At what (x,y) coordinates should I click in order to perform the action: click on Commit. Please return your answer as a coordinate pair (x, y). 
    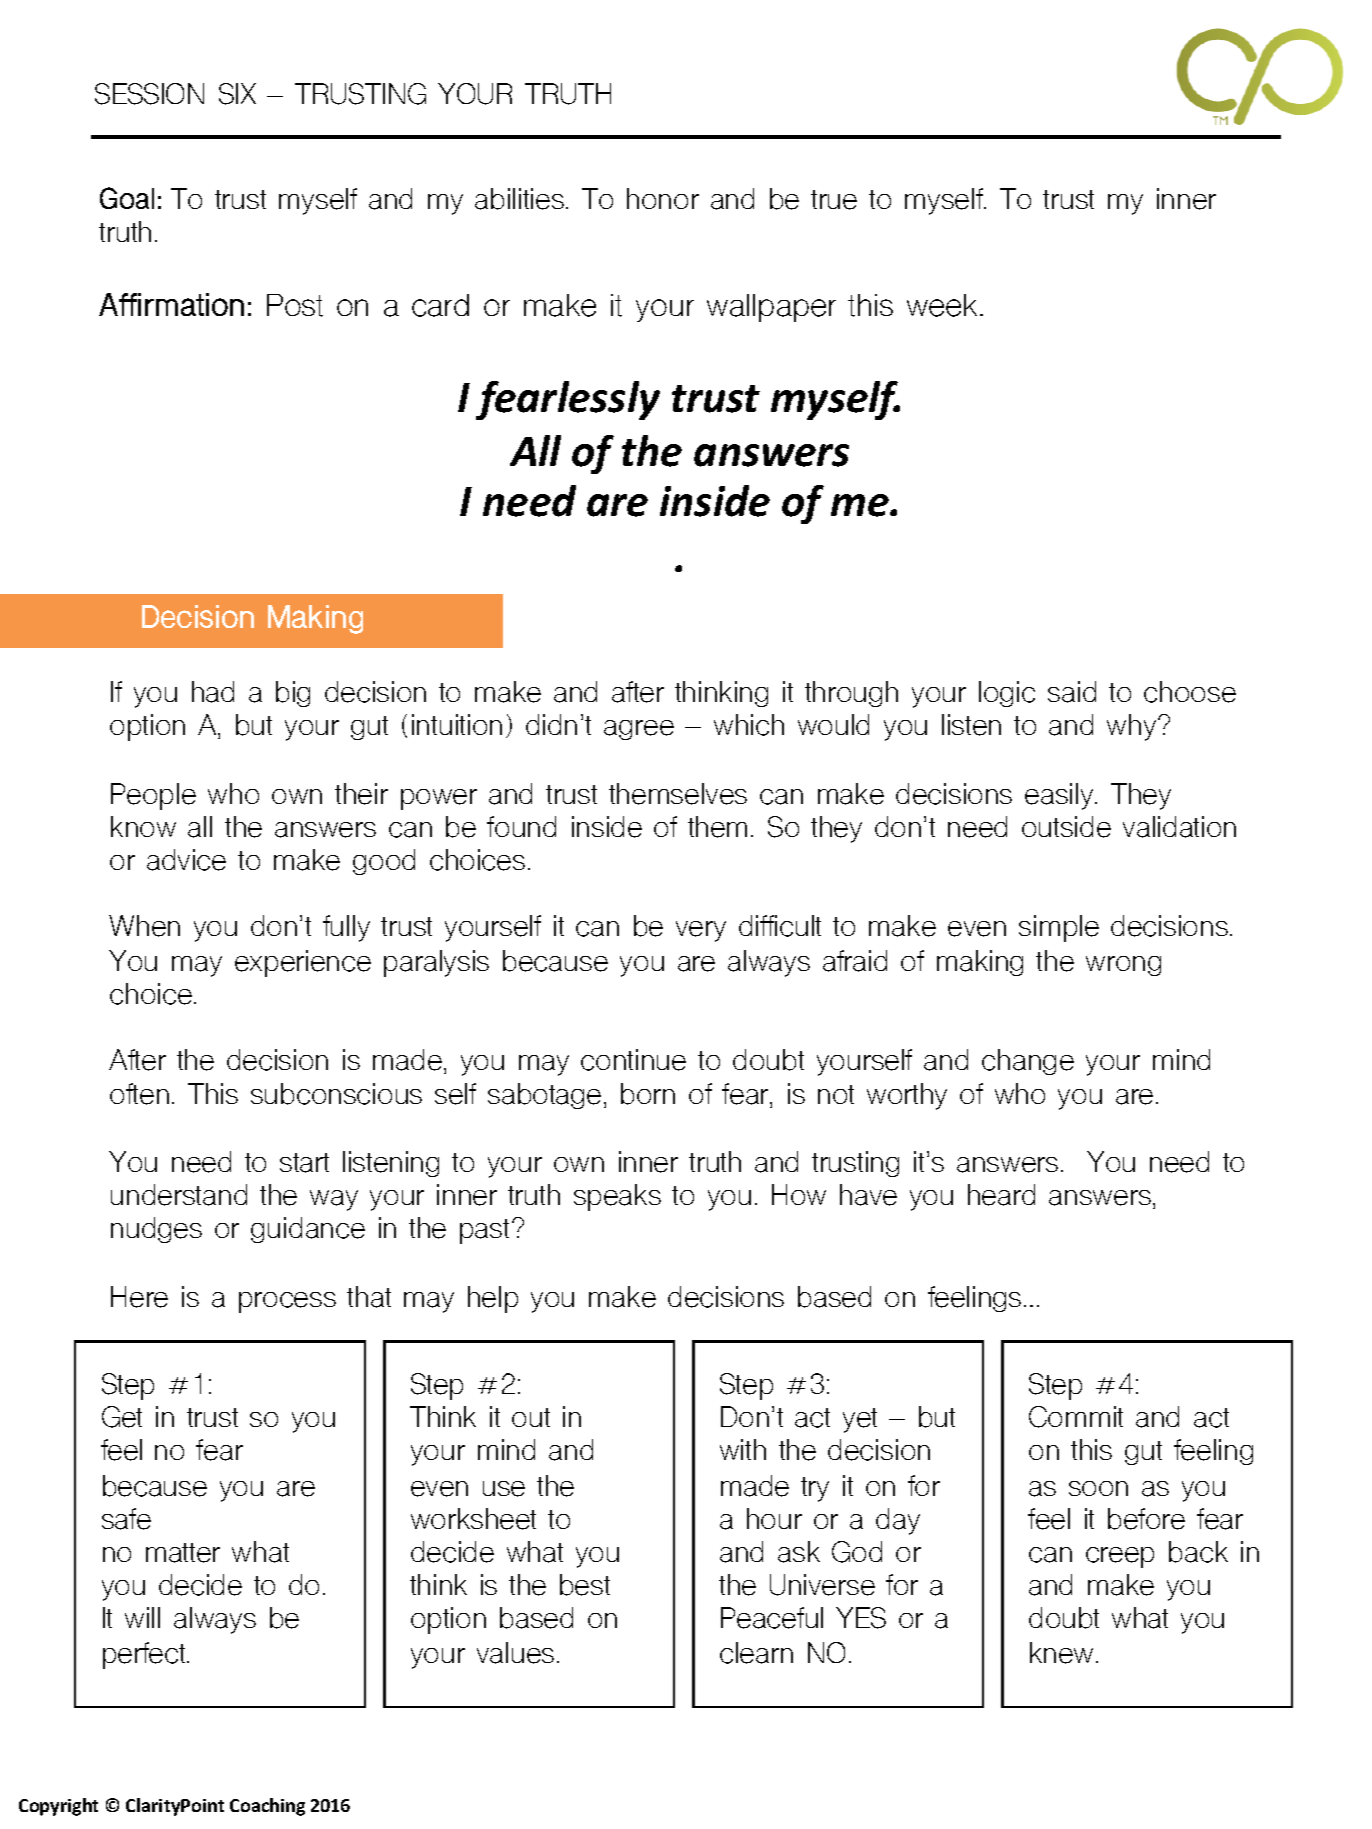
    Looking at the image, I should click on (1076, 1417).
